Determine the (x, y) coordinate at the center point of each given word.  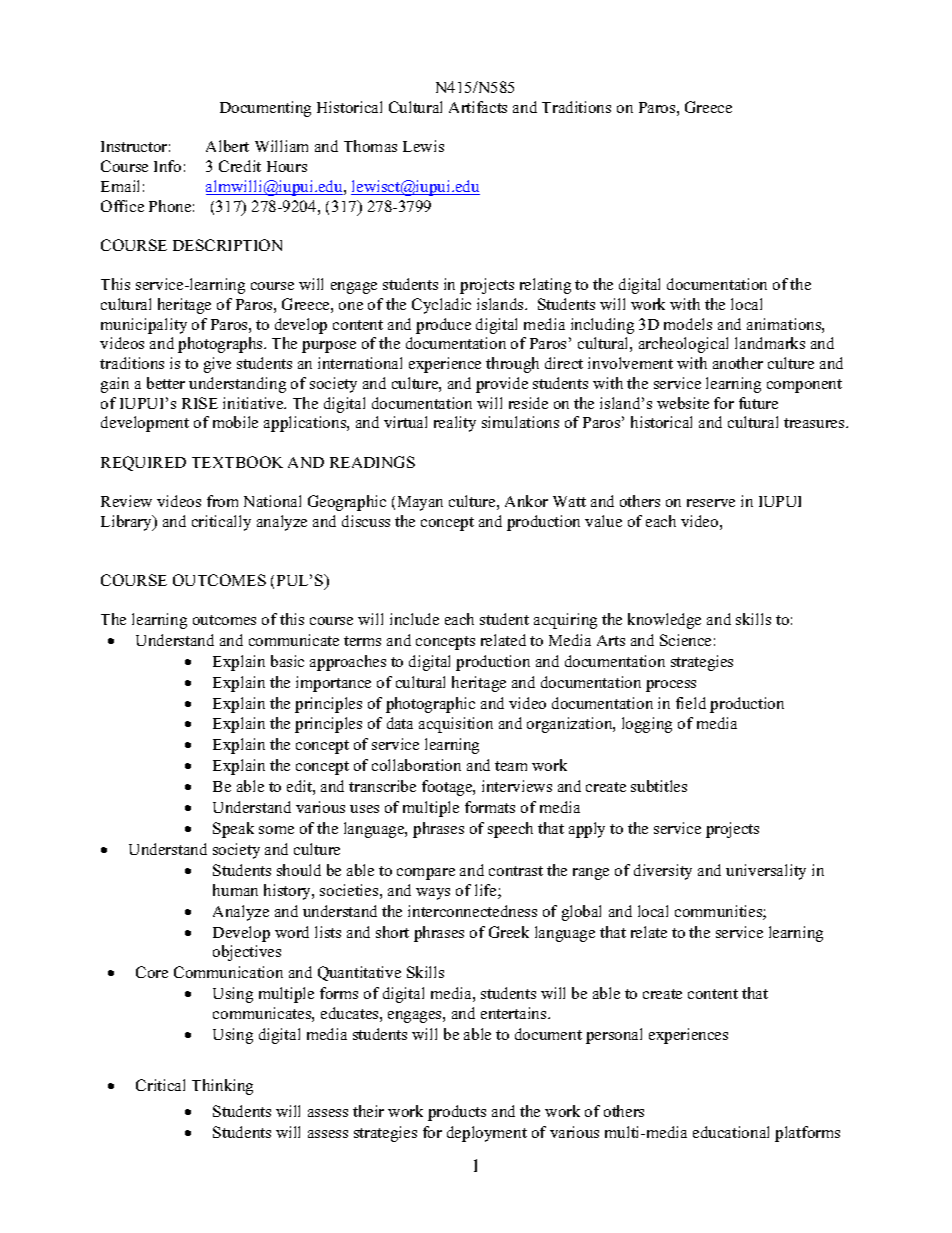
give (217, 365)
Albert (227, 146)
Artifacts (478, 107)
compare (426, 874)
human (235, 890)
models (688, 324)
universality (766, 872)
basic (287, 661)
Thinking (222, 1087)
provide (502, 385)
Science (685, 640)
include (414, 619)
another (738, 363)
